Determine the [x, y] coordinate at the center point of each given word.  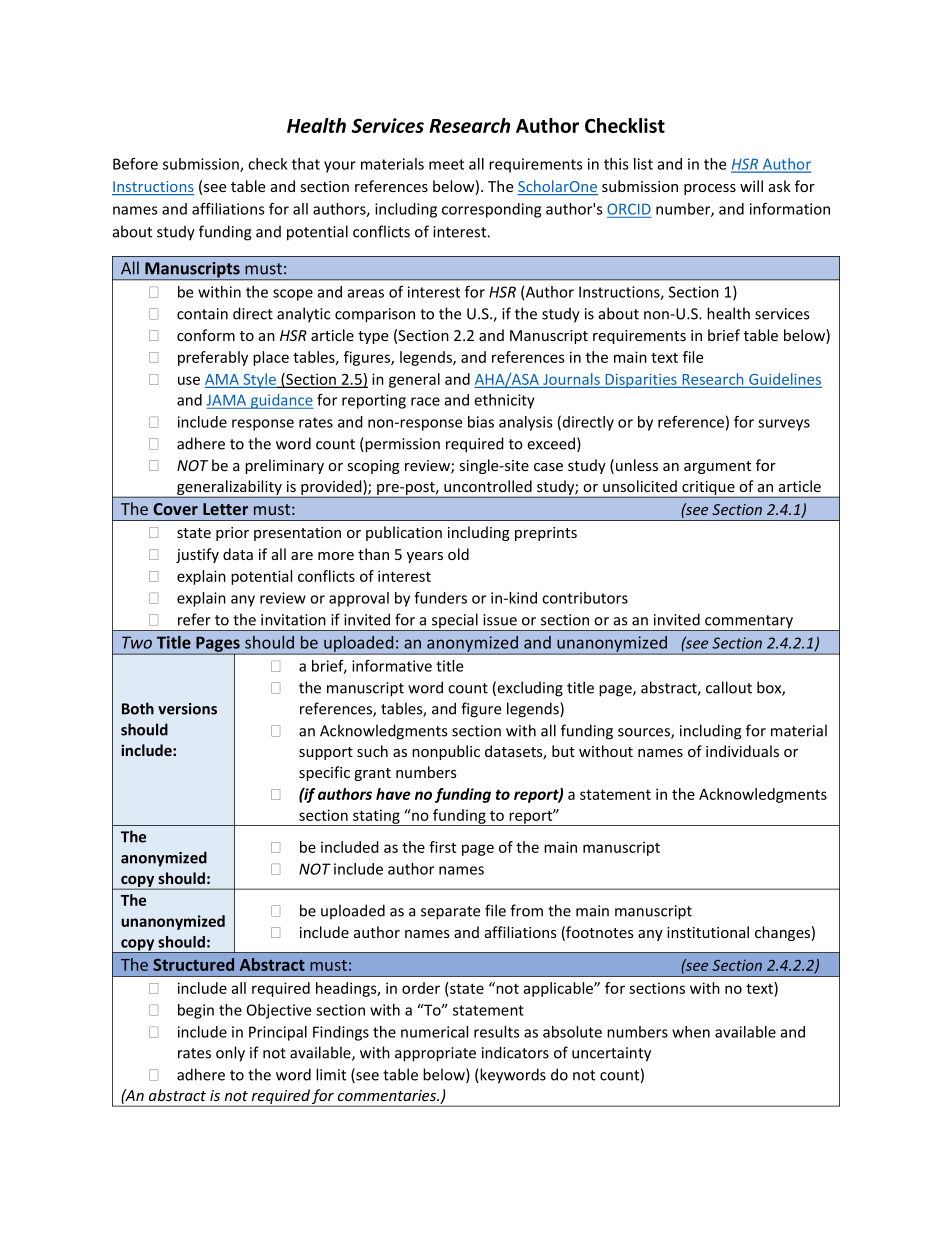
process [710, 189]
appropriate [435, 1054]
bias [481, 422]
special [454, 622]
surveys [784, 425]
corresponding [491, 210]
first [442, 847]
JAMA [226, 400]
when [691, 1032]
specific [324, 773]
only [230, 1054]
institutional [708, 932]
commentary [749, 623]
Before [135, 164]
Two [137, 642]
